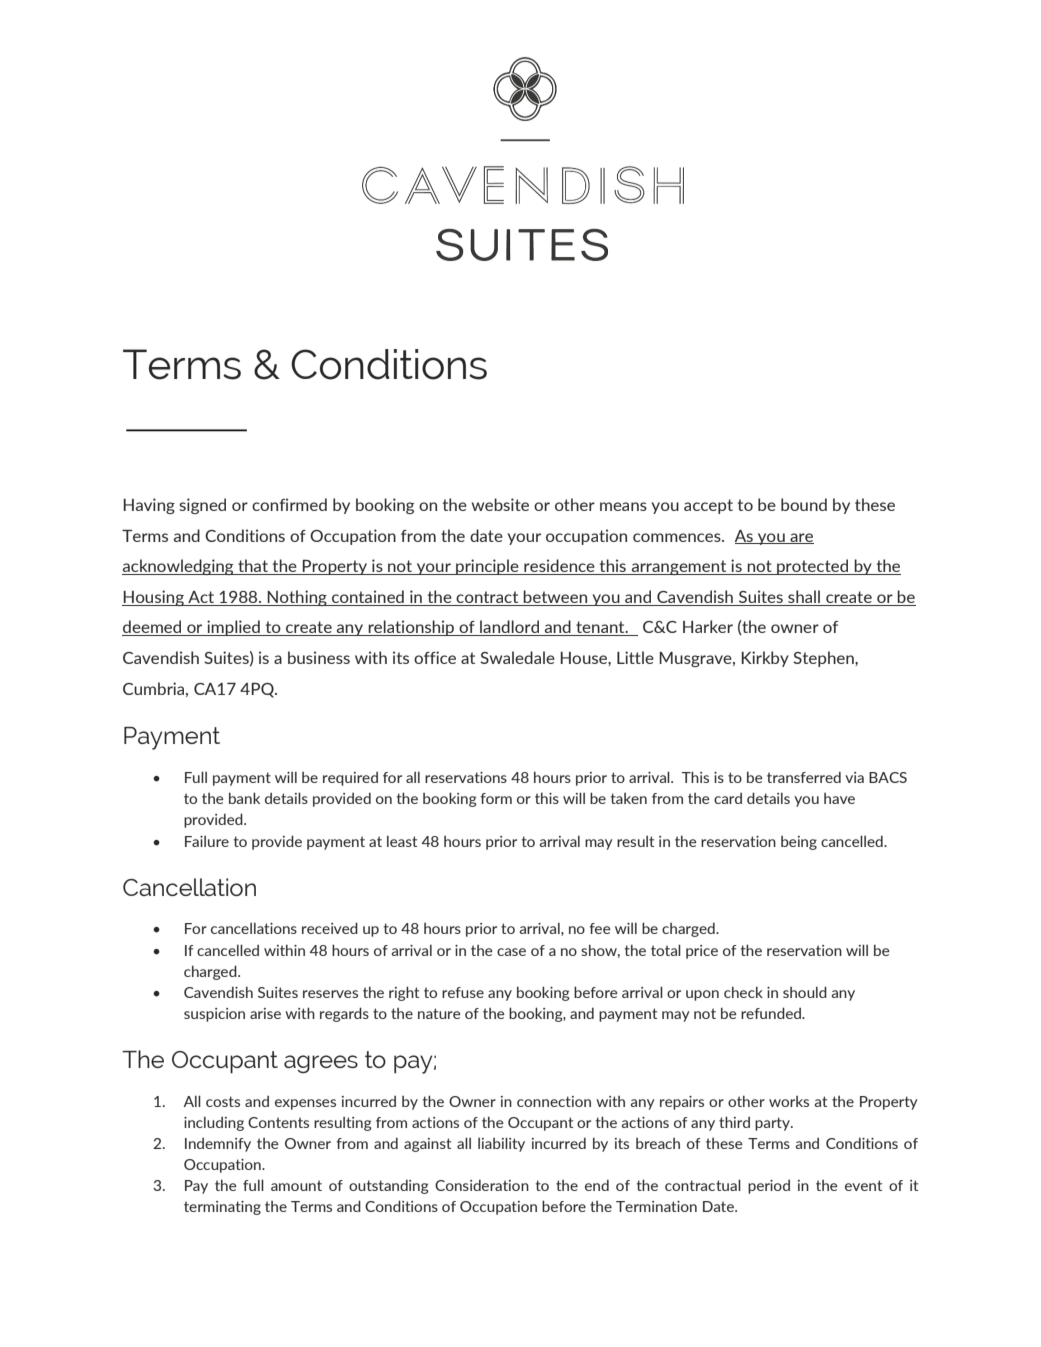 This document has width=1041, height=1347. I want to click on transferred, so click(804, 777).
